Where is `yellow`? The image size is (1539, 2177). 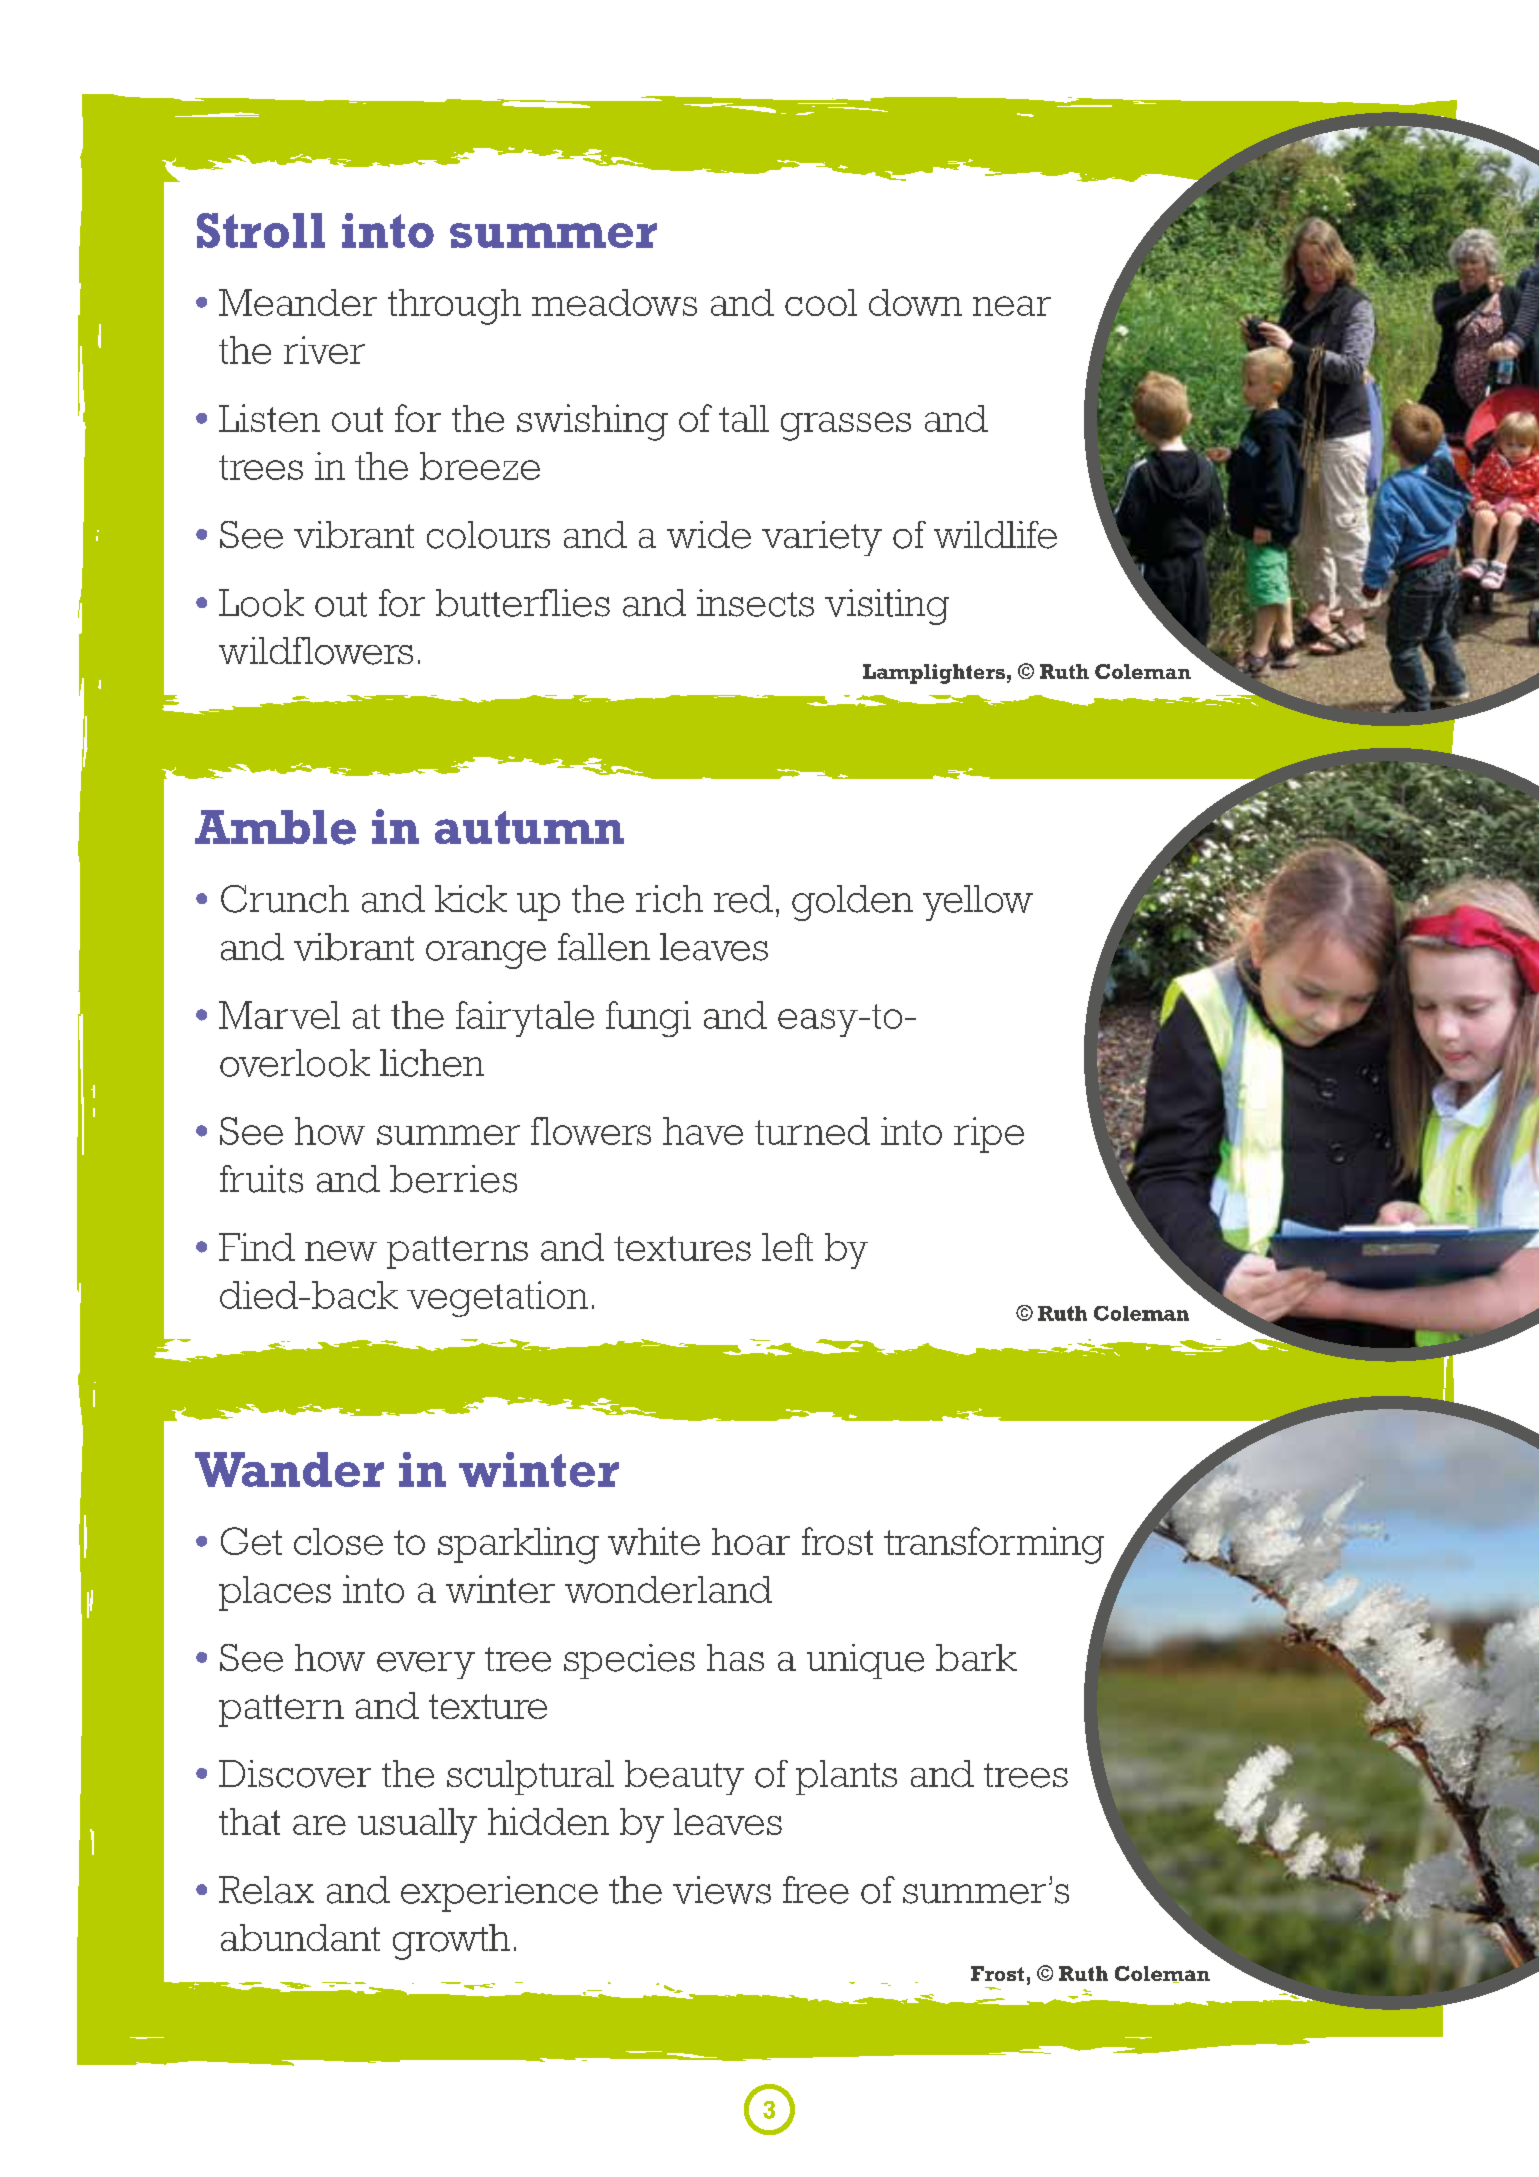 yellow is located at coordinates (978, 903).
